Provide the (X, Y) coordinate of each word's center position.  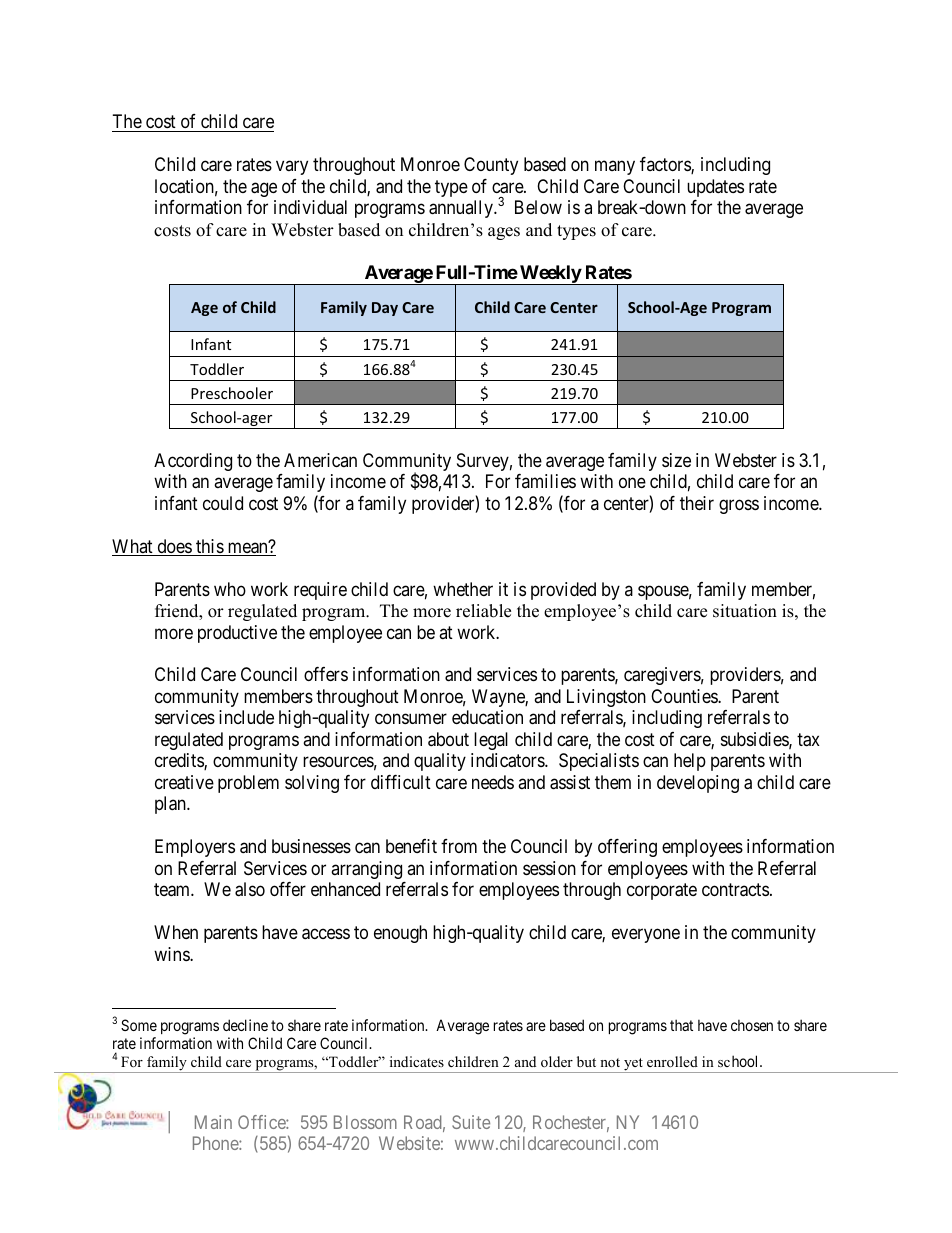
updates (715, 188)
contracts (735, 890)
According (193, 462)
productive (237, 634)
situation (745, 611)
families (545, 481)
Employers (195, 848)
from (459, 846)
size (676, 460)
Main (213, 1122)
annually (462, 209)
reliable (483, 611)
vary (292, 168)
